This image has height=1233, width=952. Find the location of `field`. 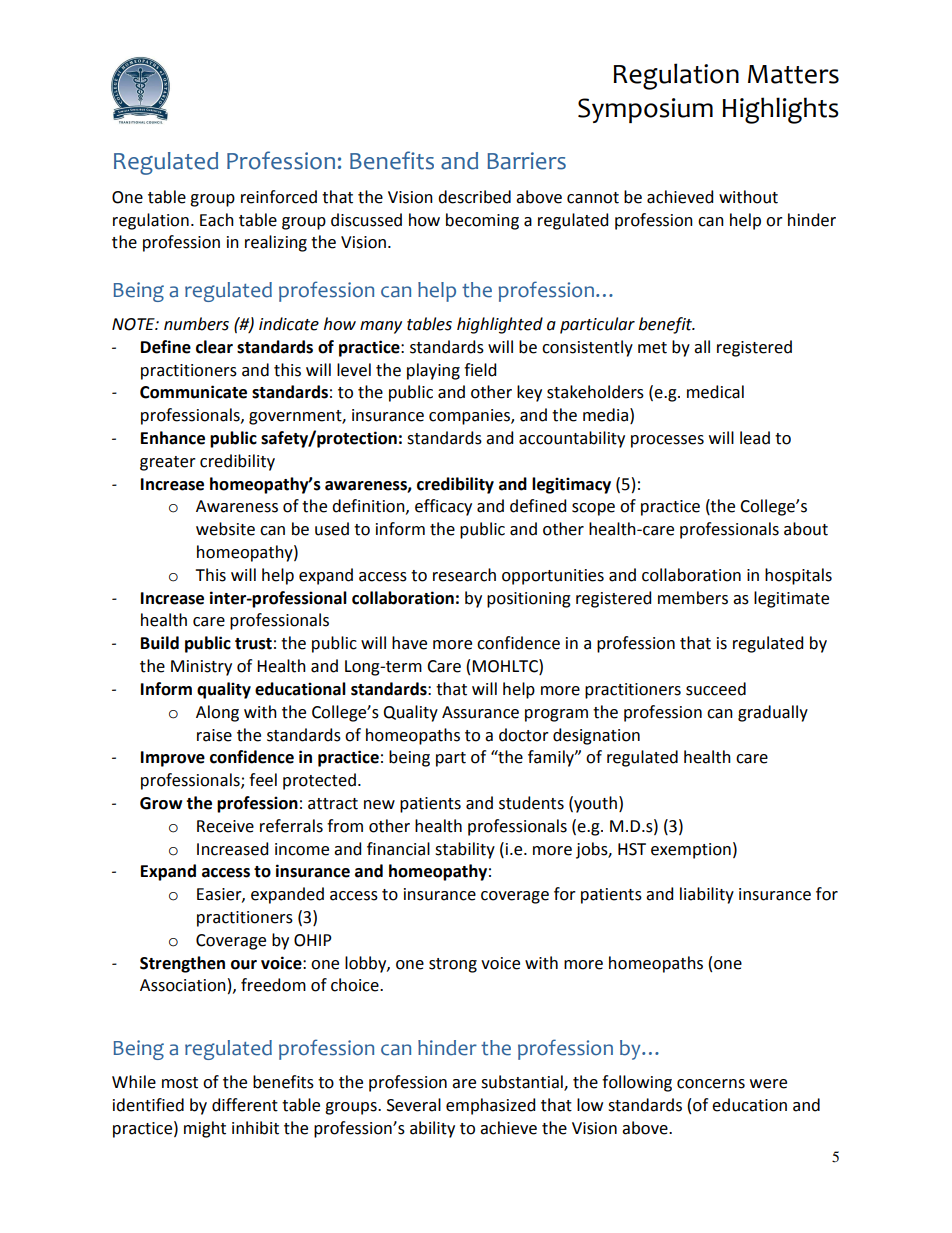

field is located at coordinates (480, 370).
